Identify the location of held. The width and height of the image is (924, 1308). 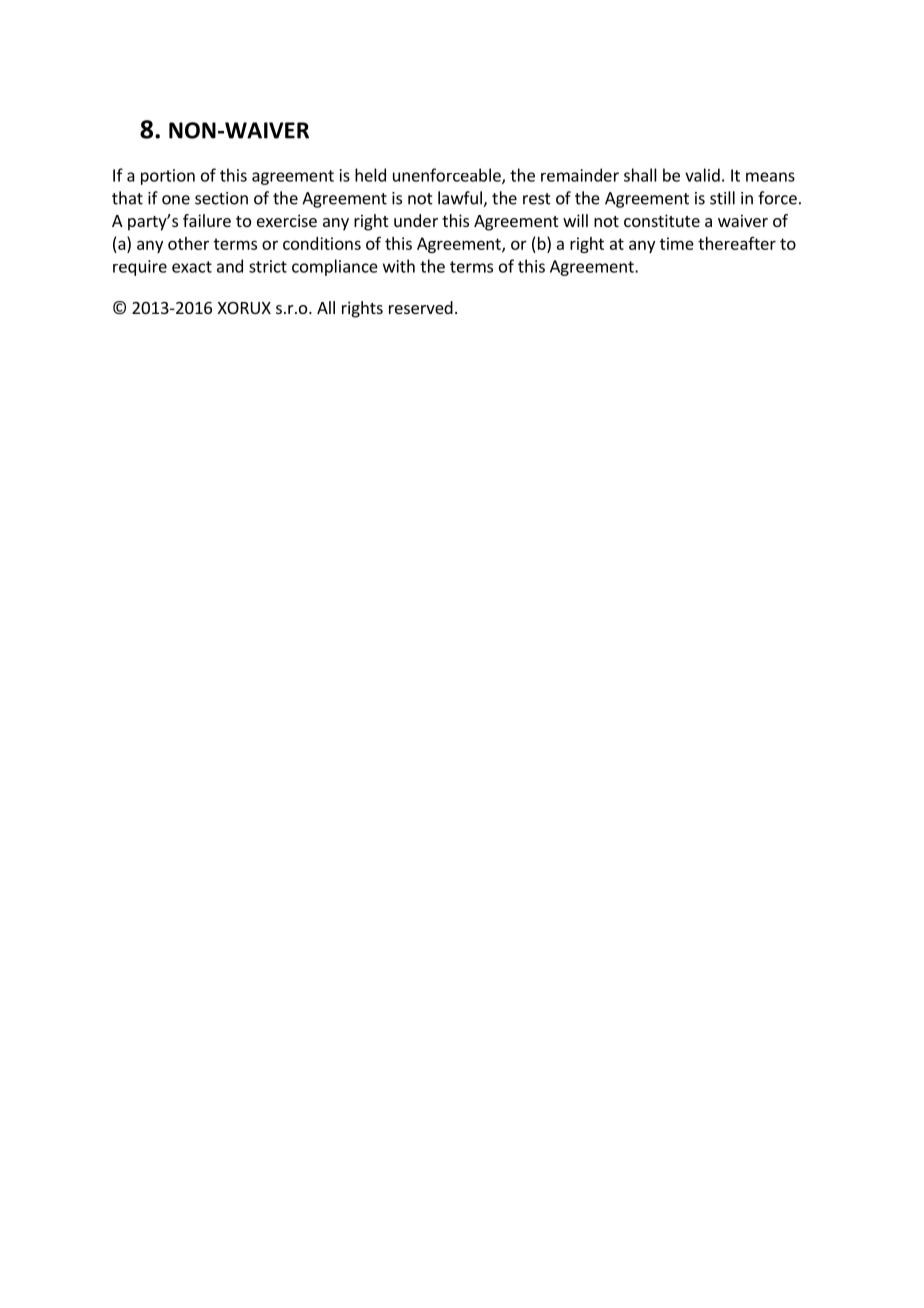
(370, 175).
